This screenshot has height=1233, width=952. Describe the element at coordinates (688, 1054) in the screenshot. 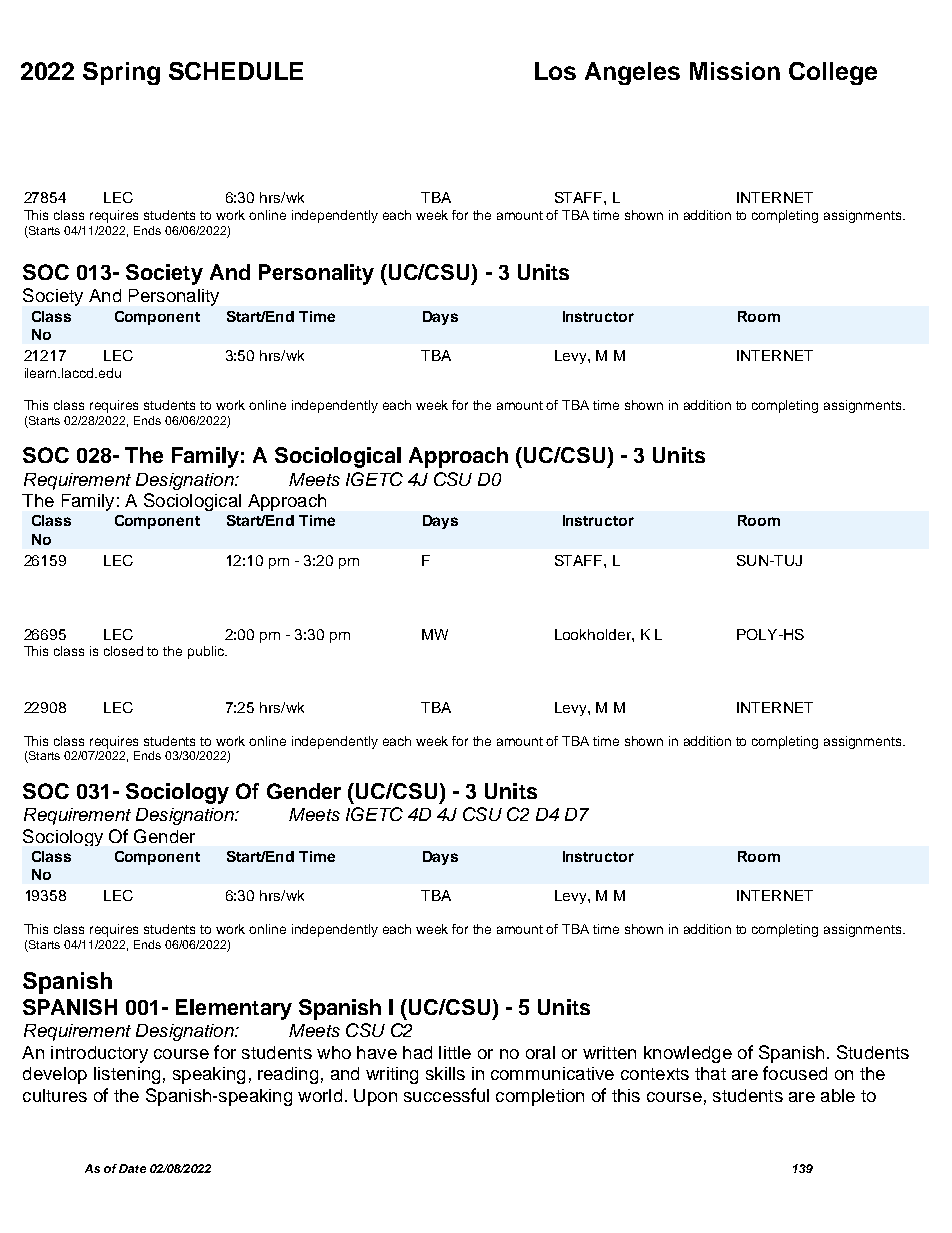

I see `knowledge` at that location.
